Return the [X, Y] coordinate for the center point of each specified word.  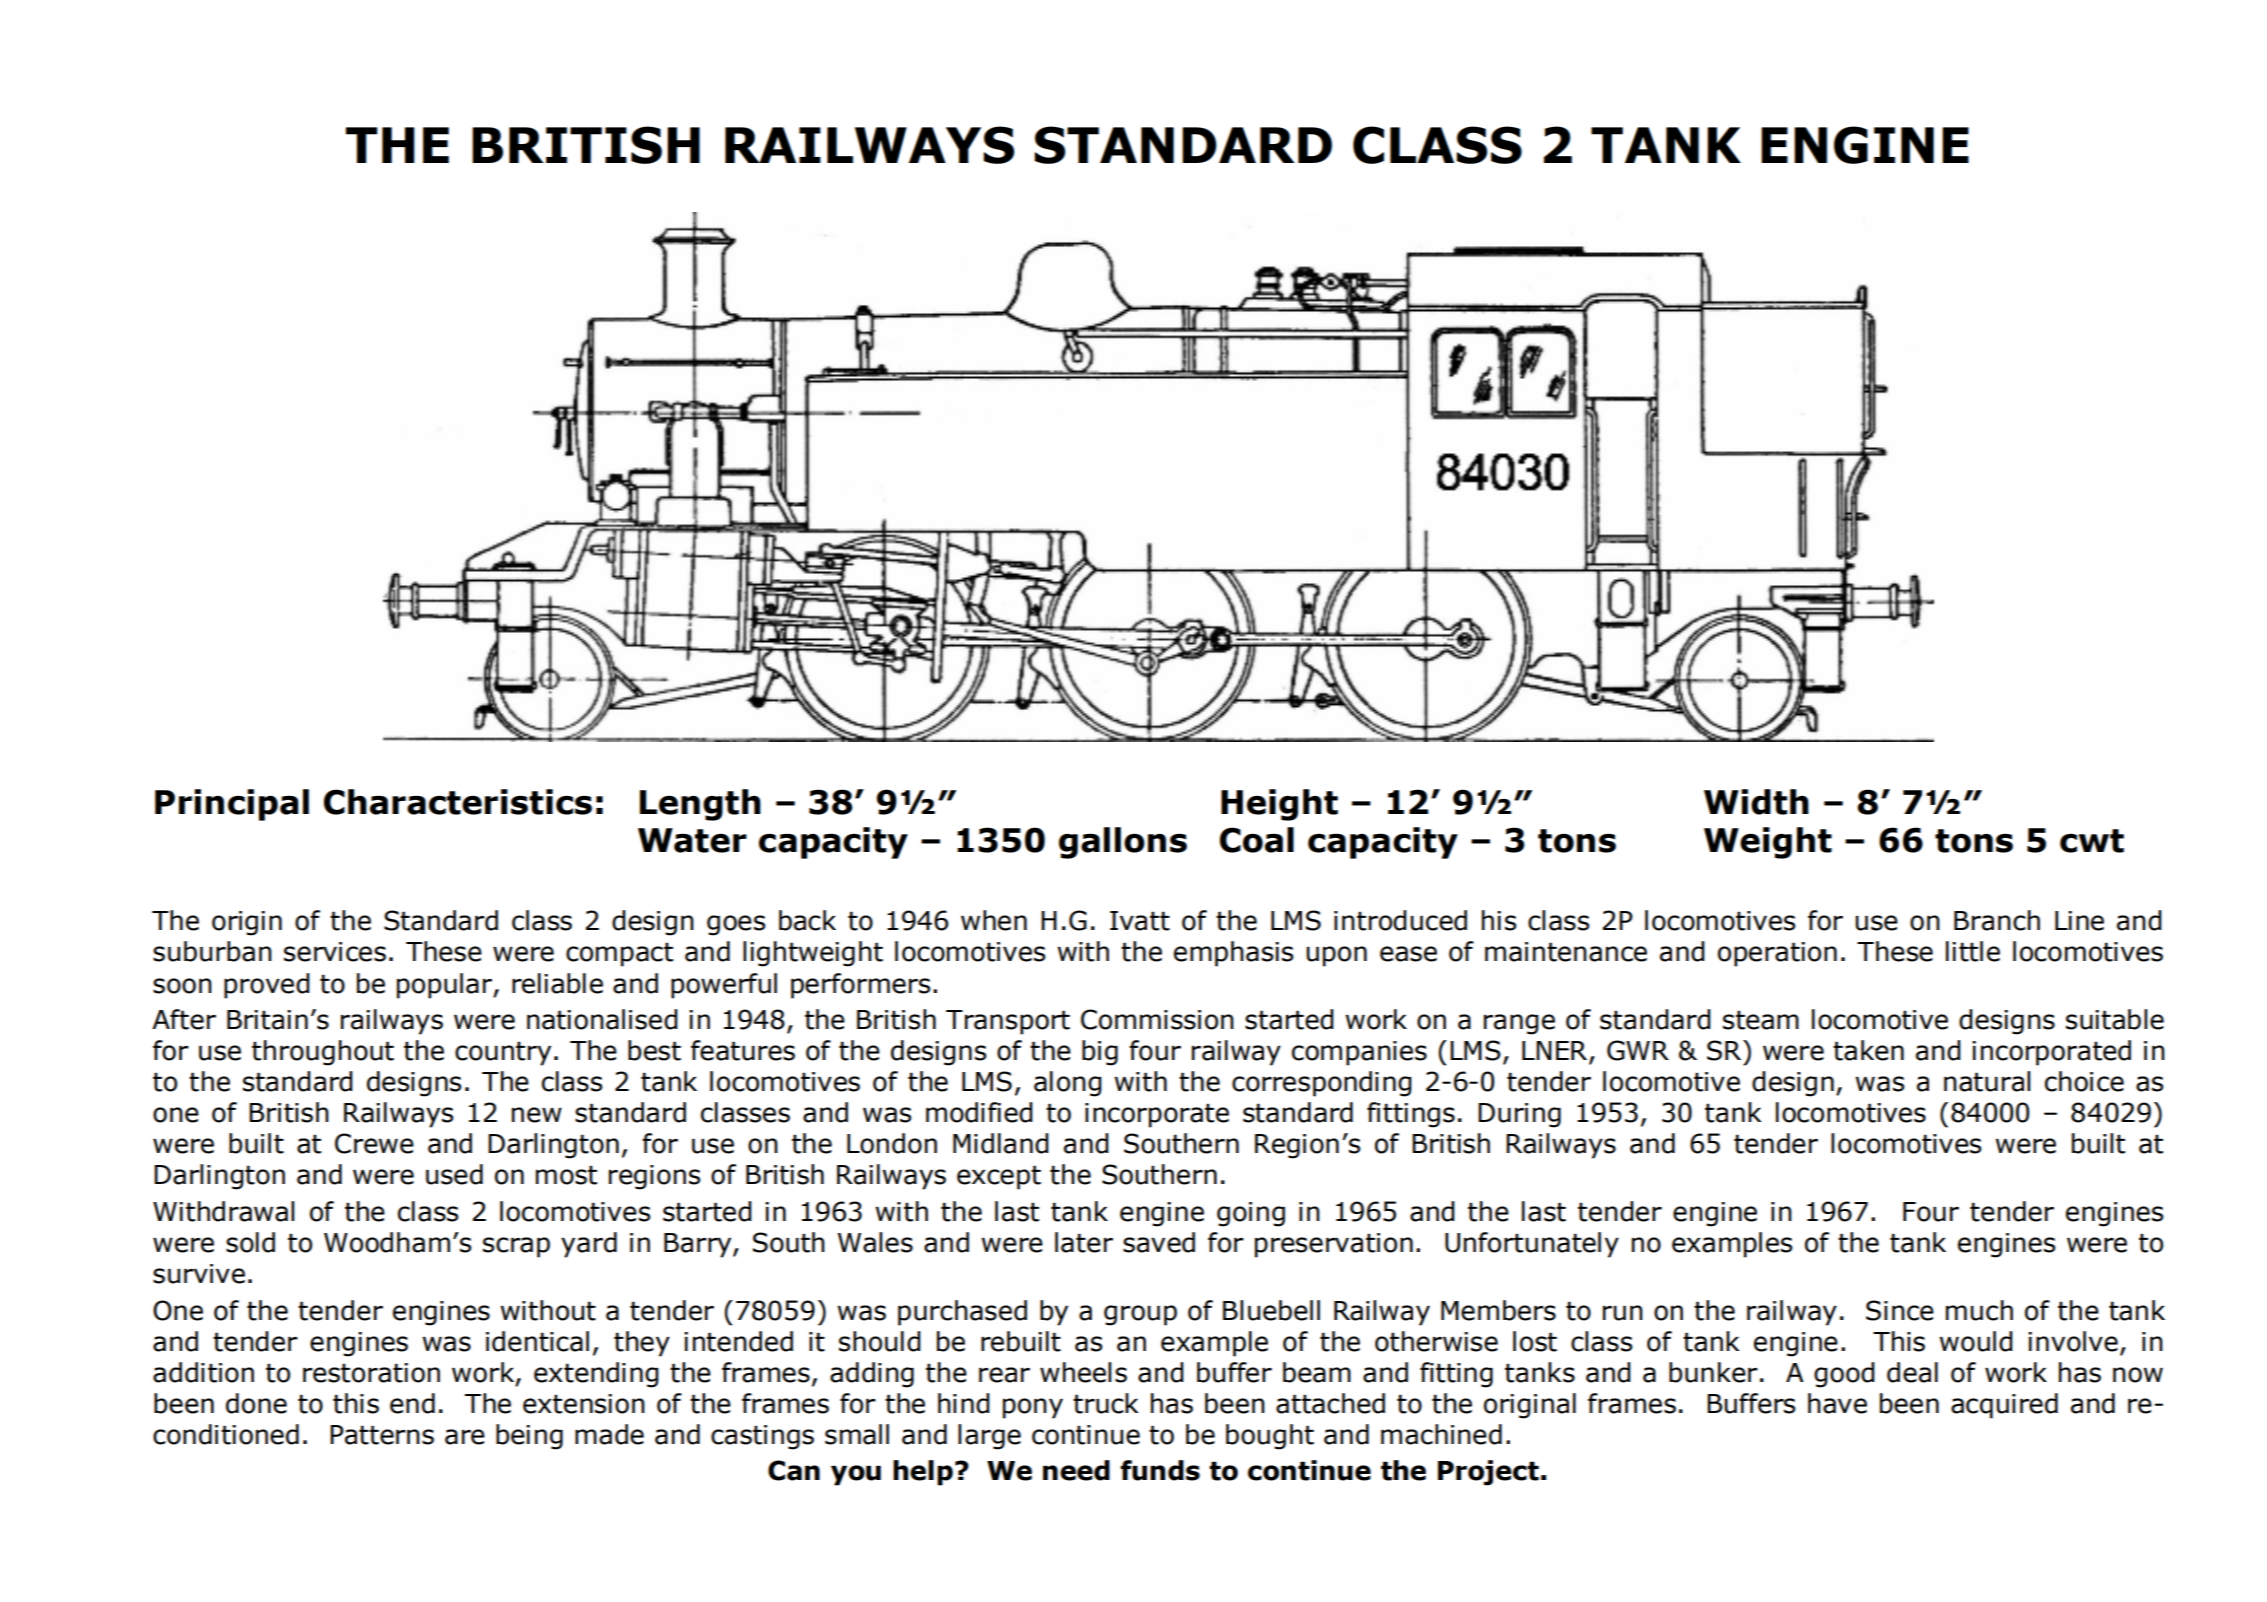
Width [1756, 802]
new [537, 1115]
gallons [1123, 843]
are [465, 1437]
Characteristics [458, 802]
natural [1987, 1081]
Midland [1001, 1143]
